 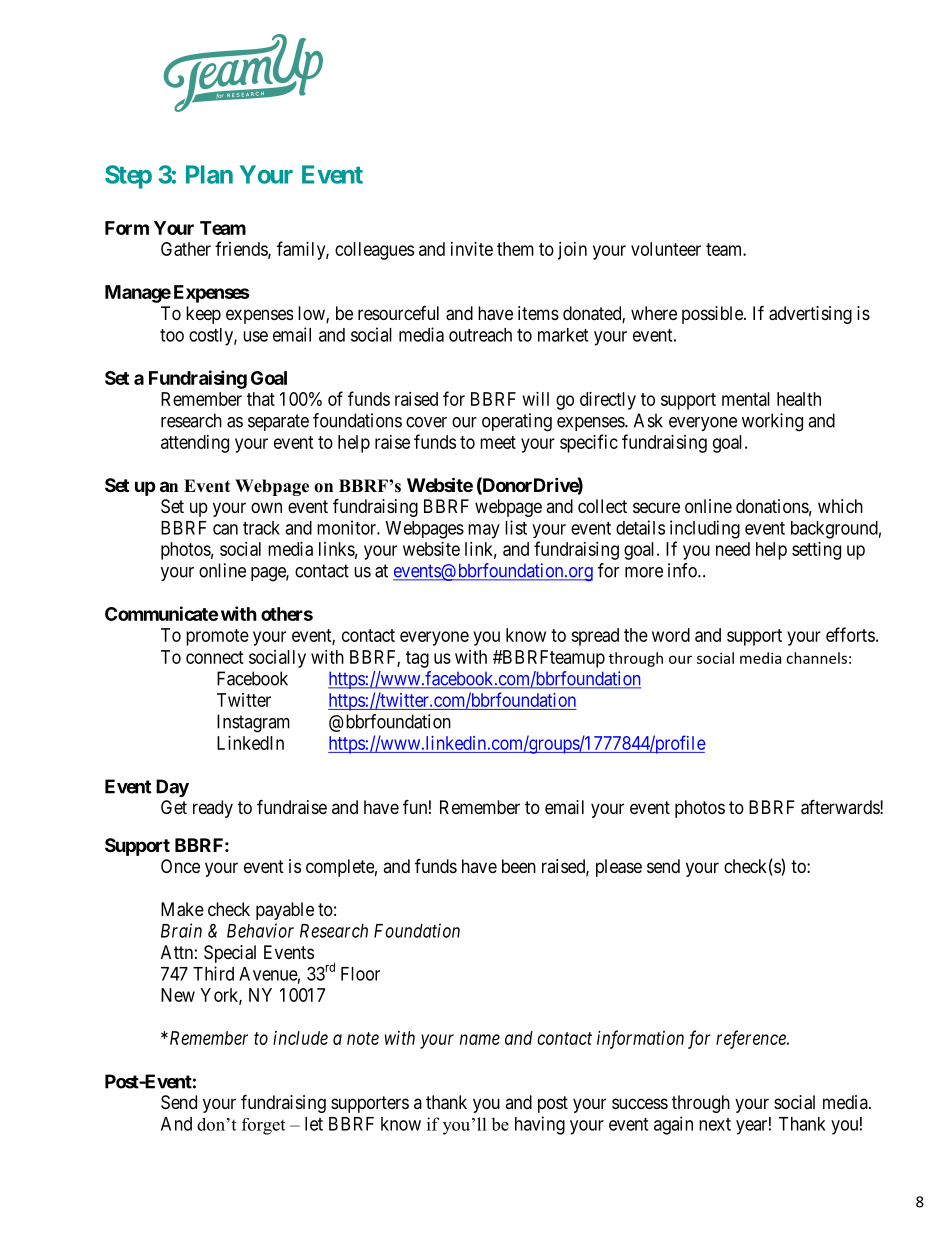 I want to click on Plan, so click(x=209, y=174).
